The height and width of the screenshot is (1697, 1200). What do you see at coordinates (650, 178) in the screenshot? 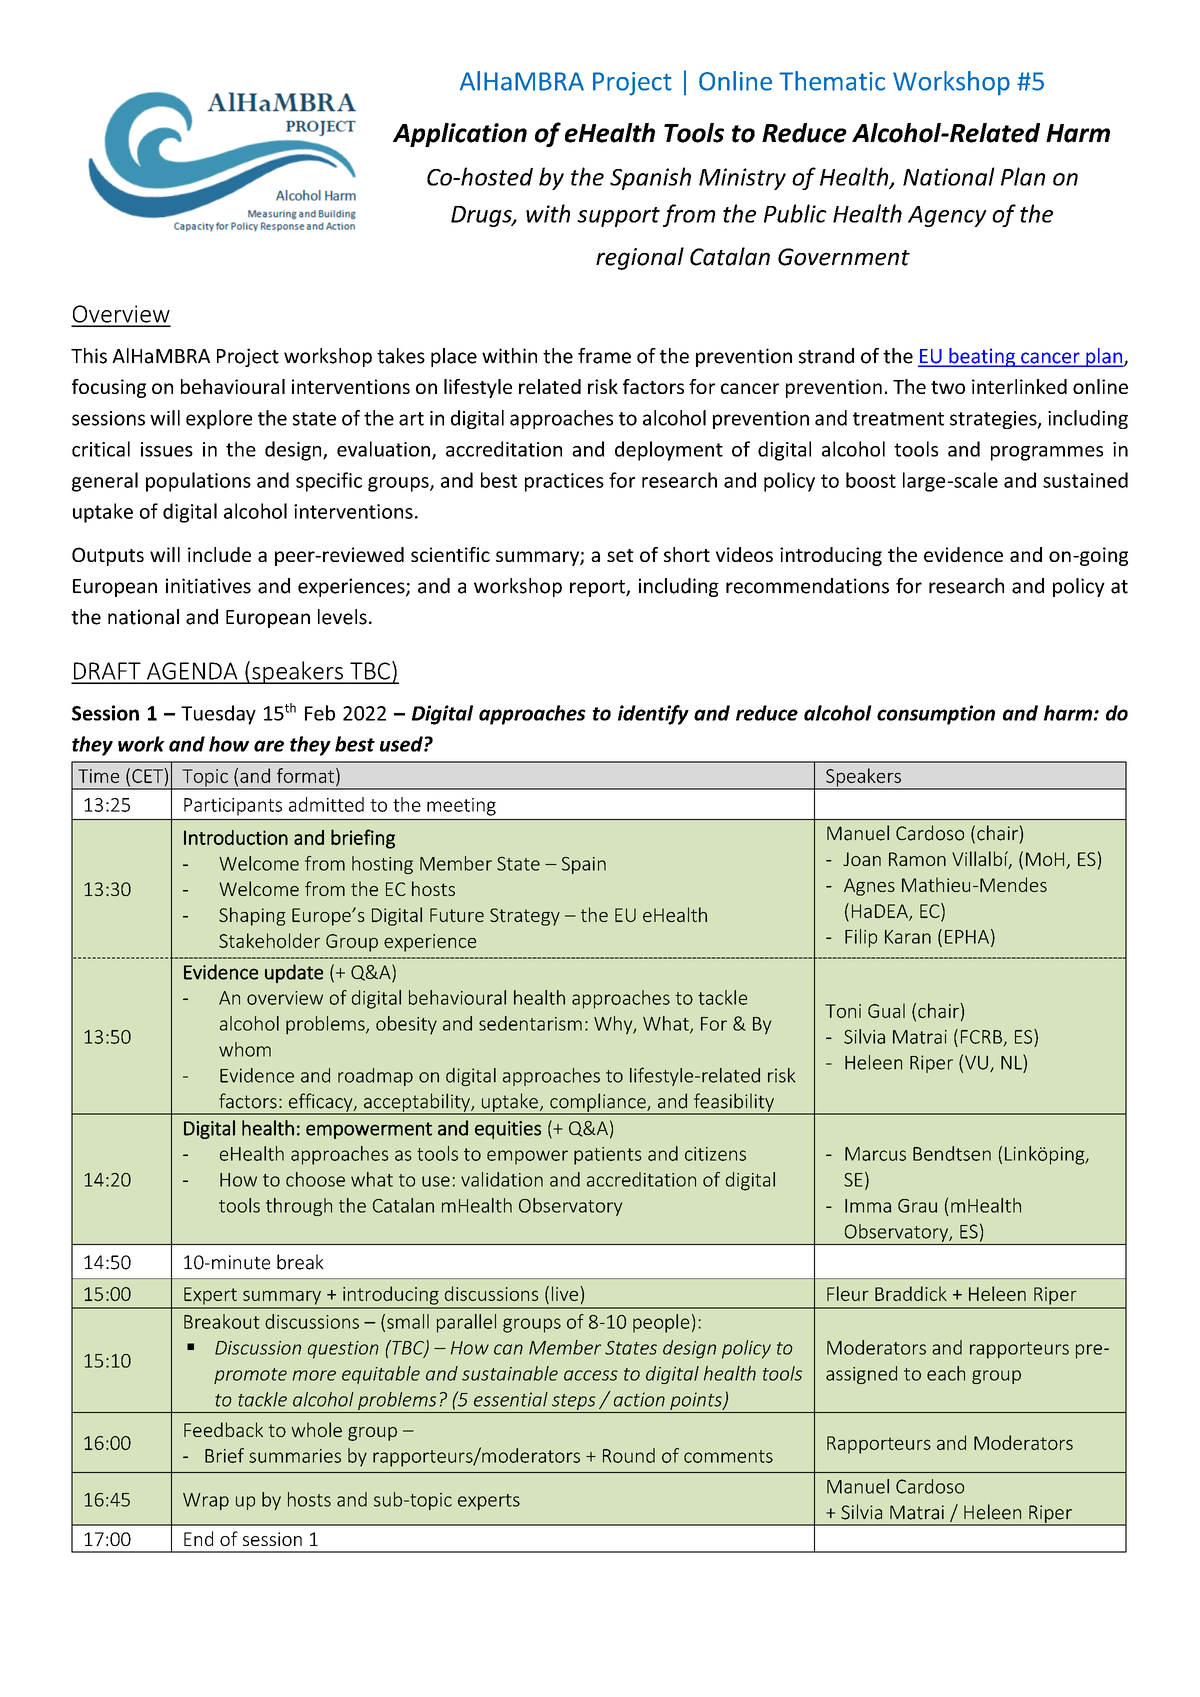
I see `Spanish` at bounding box center [650, 178].
